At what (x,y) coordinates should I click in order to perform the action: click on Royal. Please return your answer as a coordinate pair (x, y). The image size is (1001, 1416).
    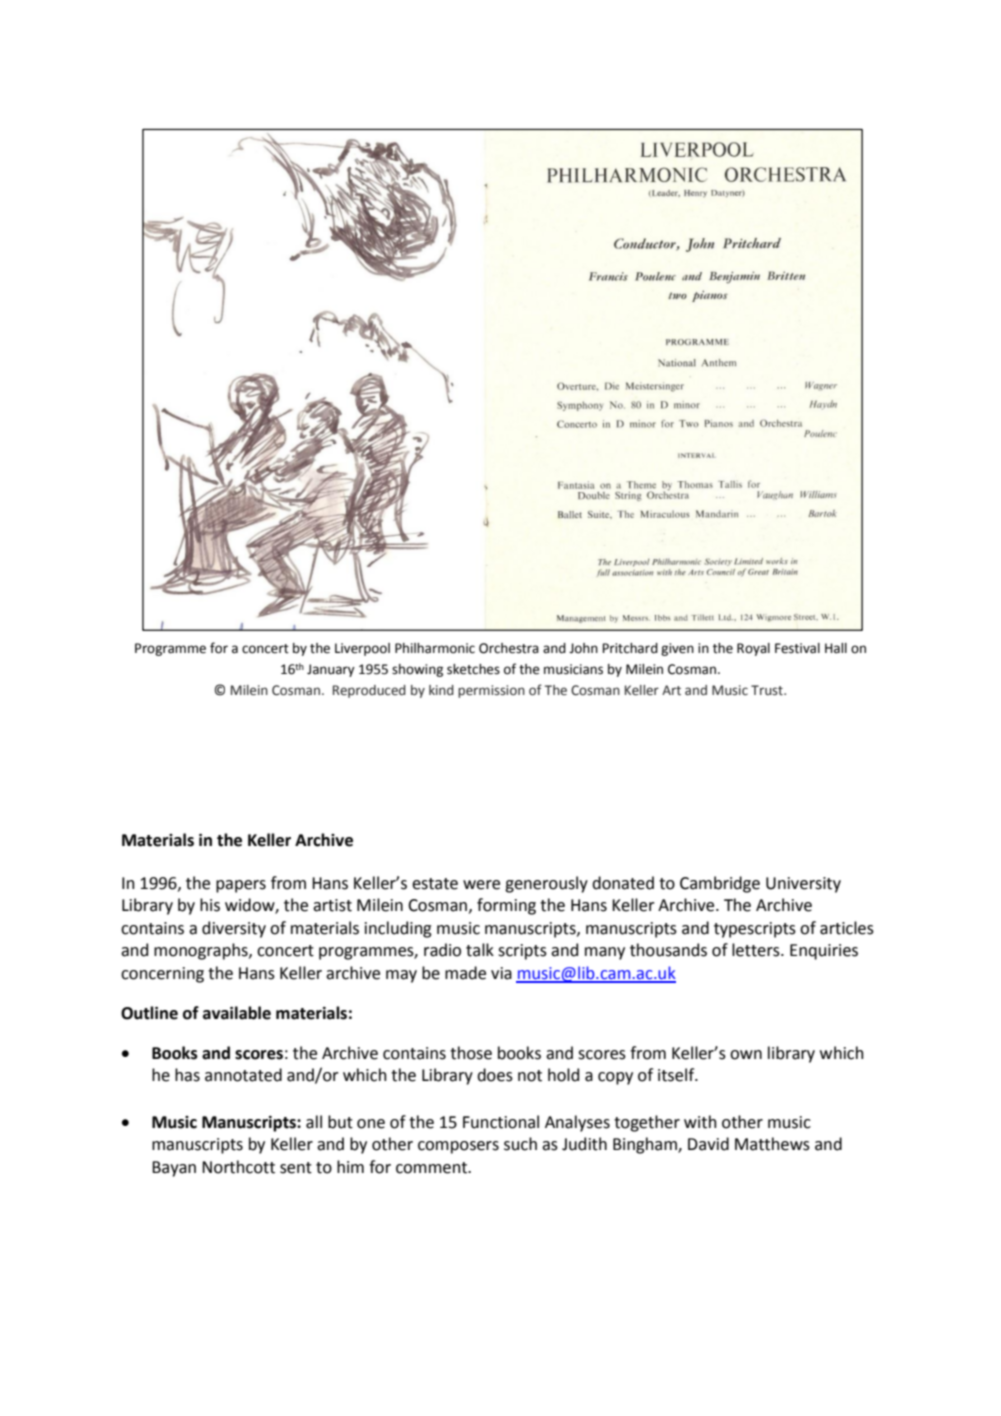
    Looking at the image, I should click on (753, 649).
